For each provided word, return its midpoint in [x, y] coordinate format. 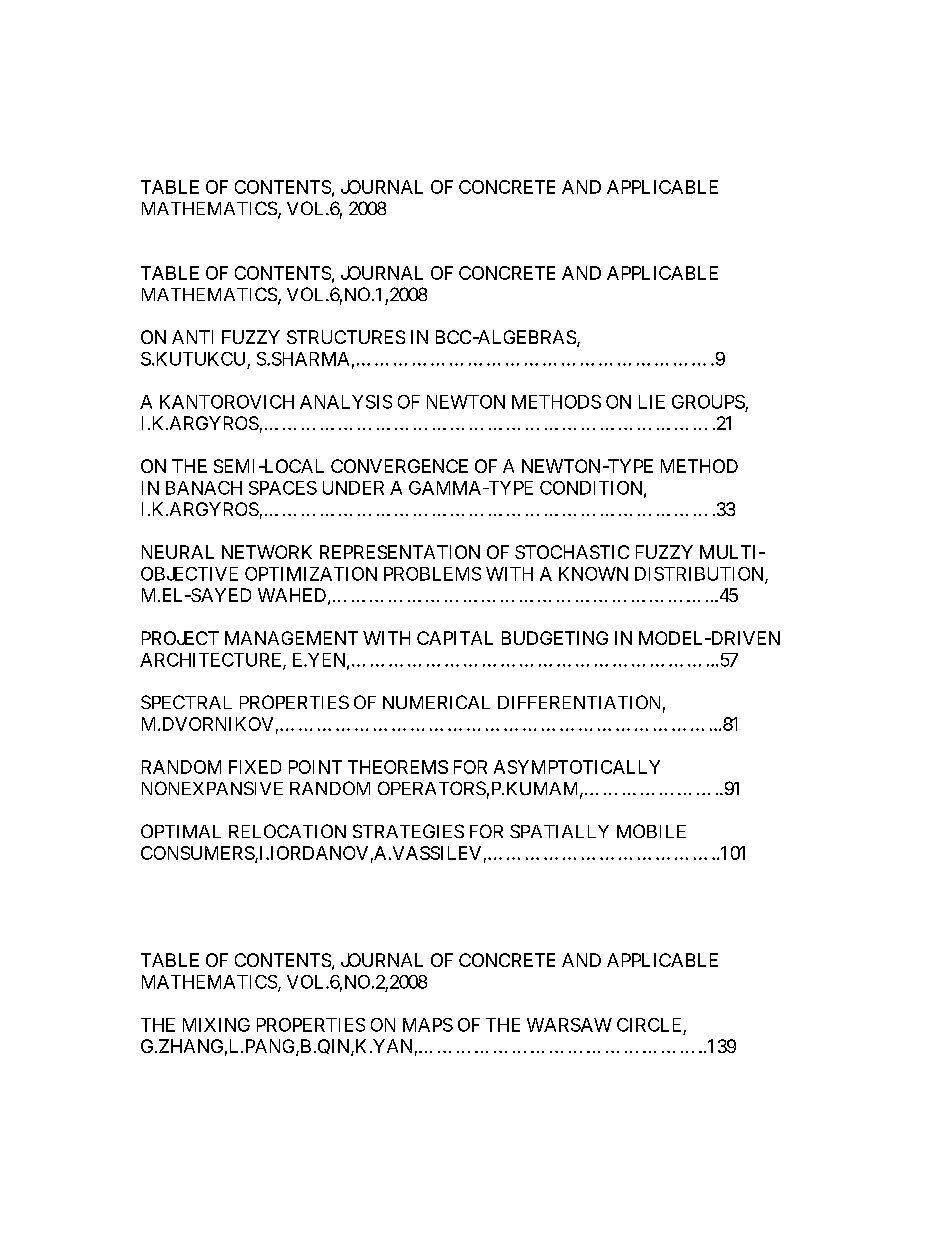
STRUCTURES [346, 337]
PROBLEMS [432, 574]
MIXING [216, 1025]
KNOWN [593, 574]
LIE [652, 402]
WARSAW [569, 1025]
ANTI [192, 337]
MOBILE [651, 831]
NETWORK [267, 552]
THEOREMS [398, 767]
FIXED [255, 767]
